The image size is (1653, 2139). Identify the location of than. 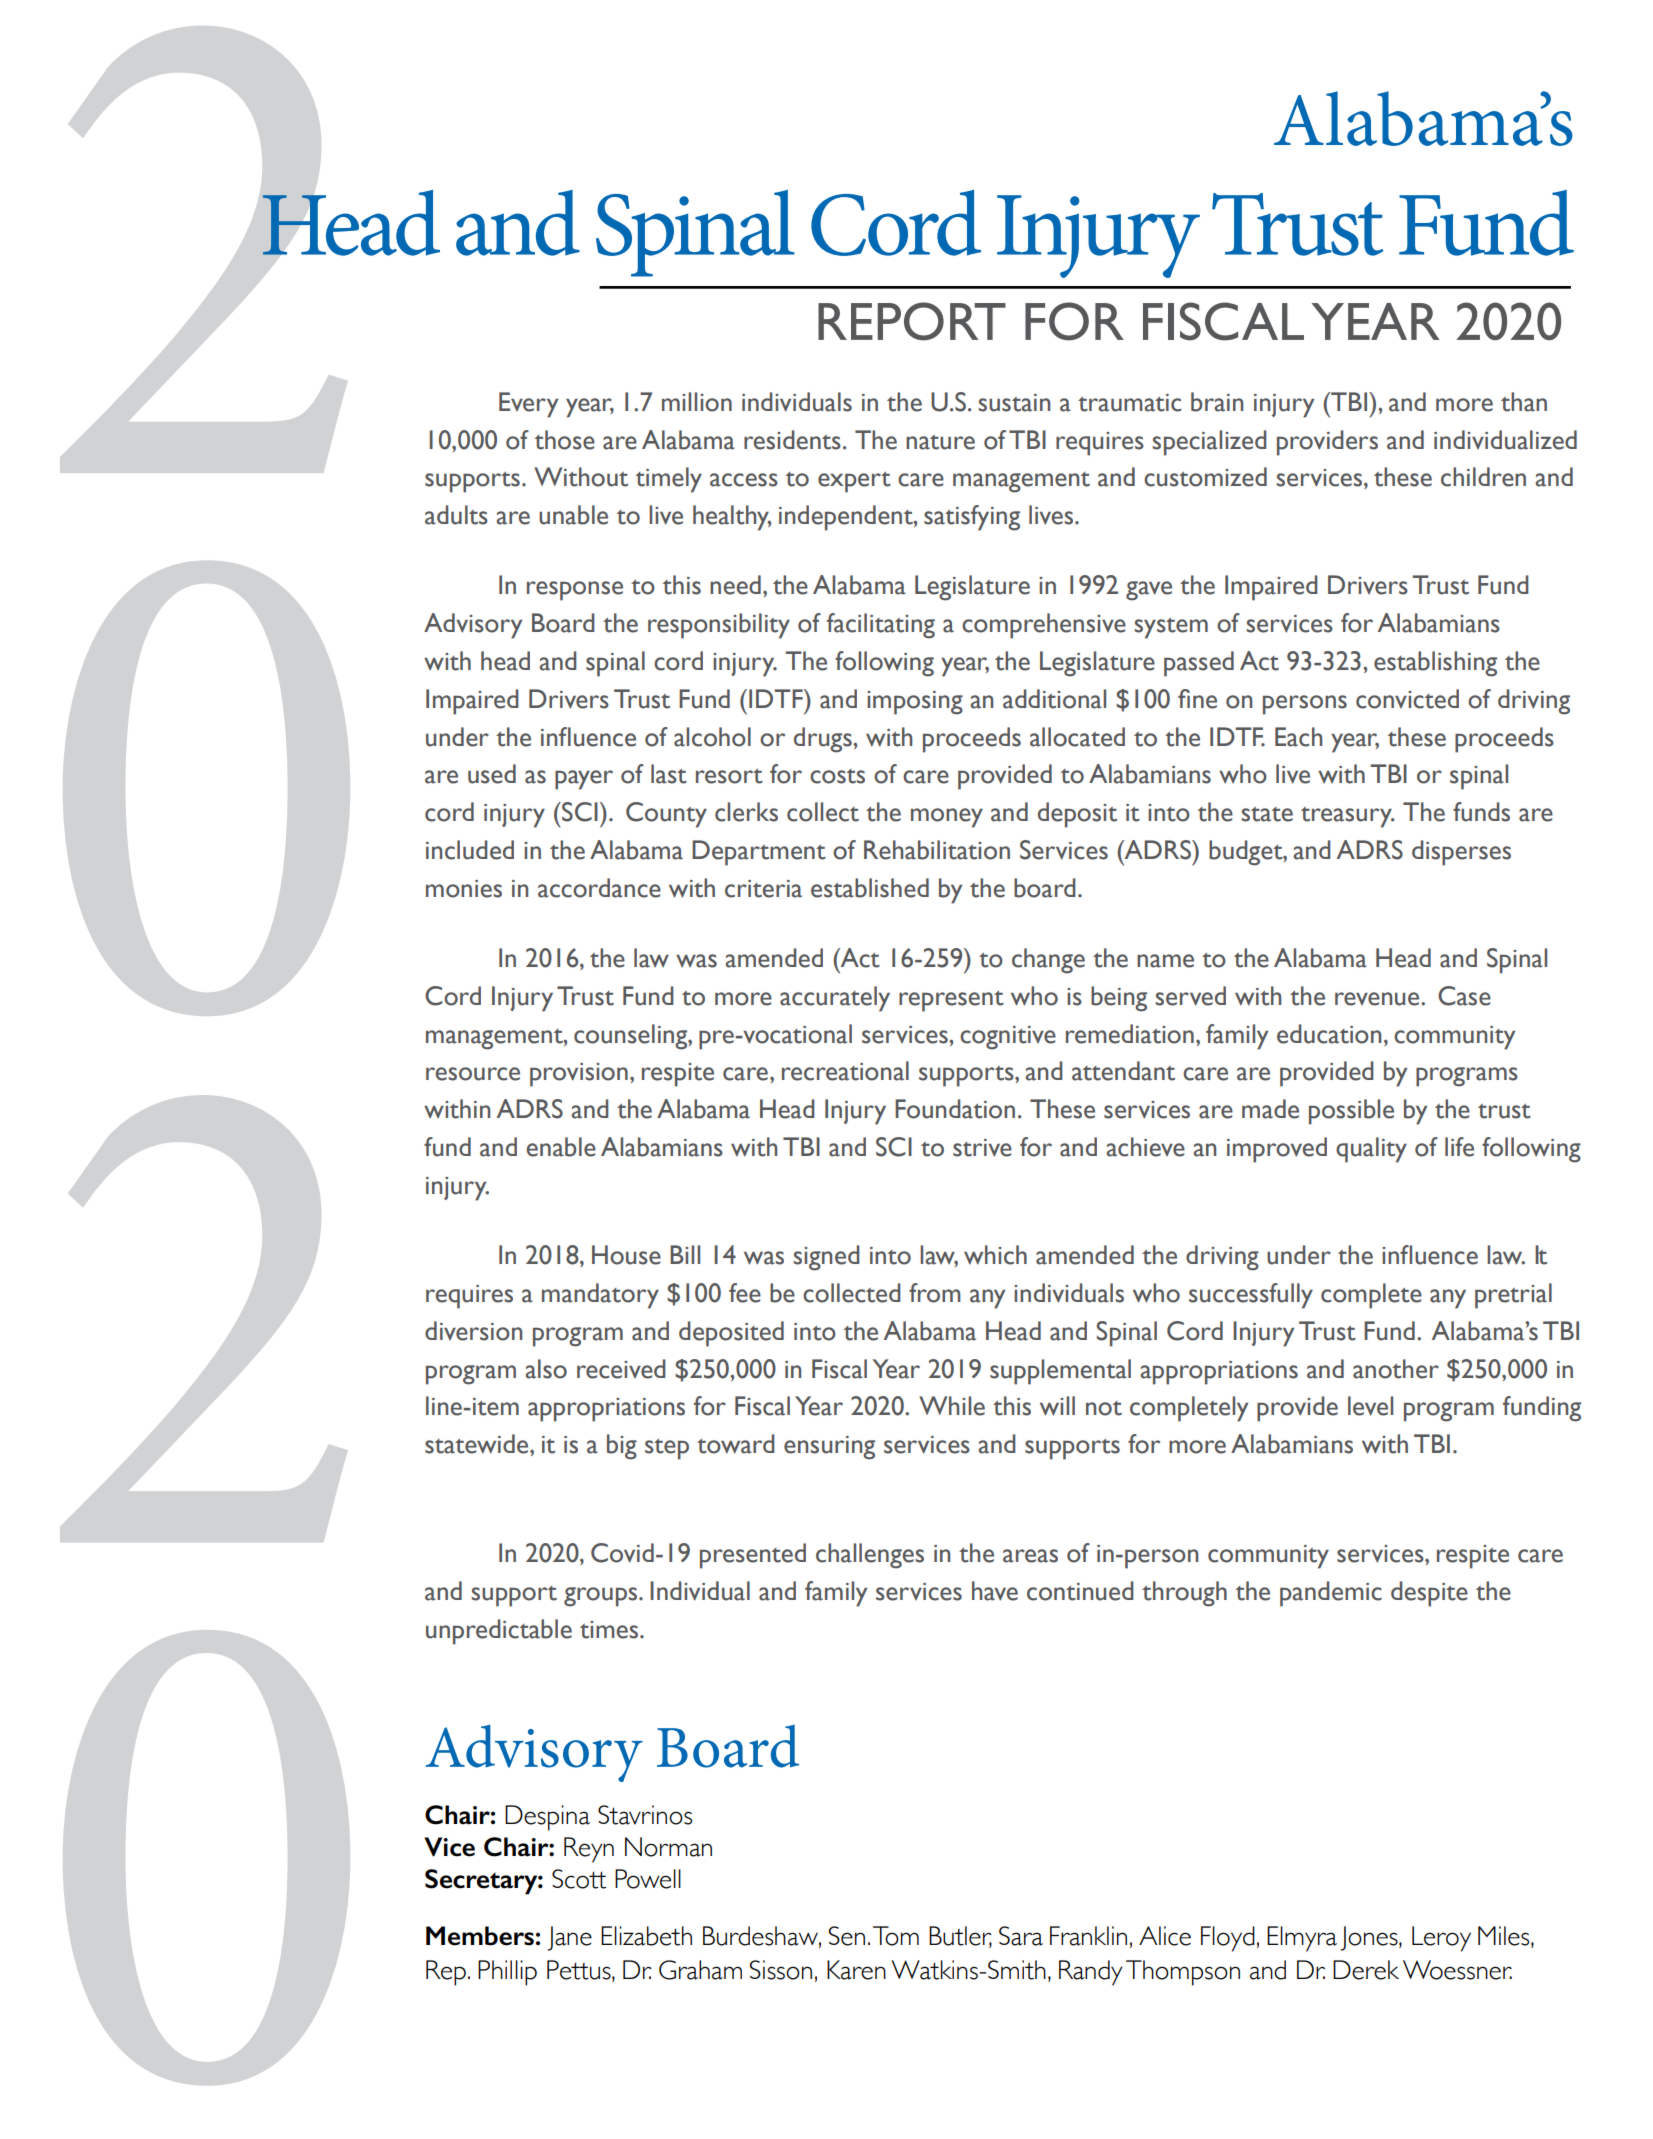
(1524, 402).
